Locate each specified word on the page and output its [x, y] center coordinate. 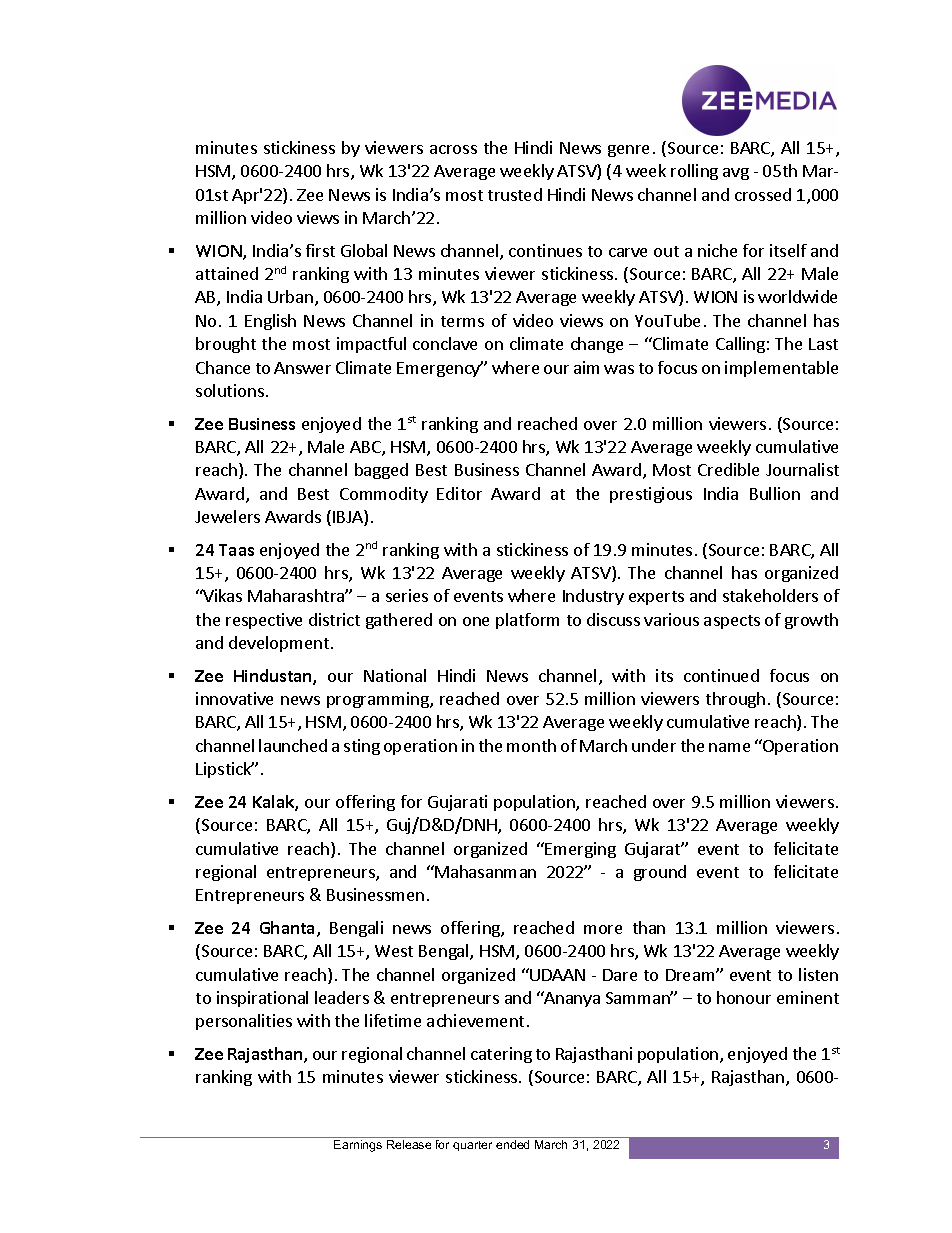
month [531, 745]
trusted [515, 194]
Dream [691, 975]
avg [736, 174]
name [729, 747]
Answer [302, 368]
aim [586, 367]
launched [293, 745]
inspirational [262, 999]
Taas [236, 550]
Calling [740, 345]
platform [527, 621]
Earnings [358, 1146]
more [603, 929]
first [320, 250]
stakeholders [770, 595]
